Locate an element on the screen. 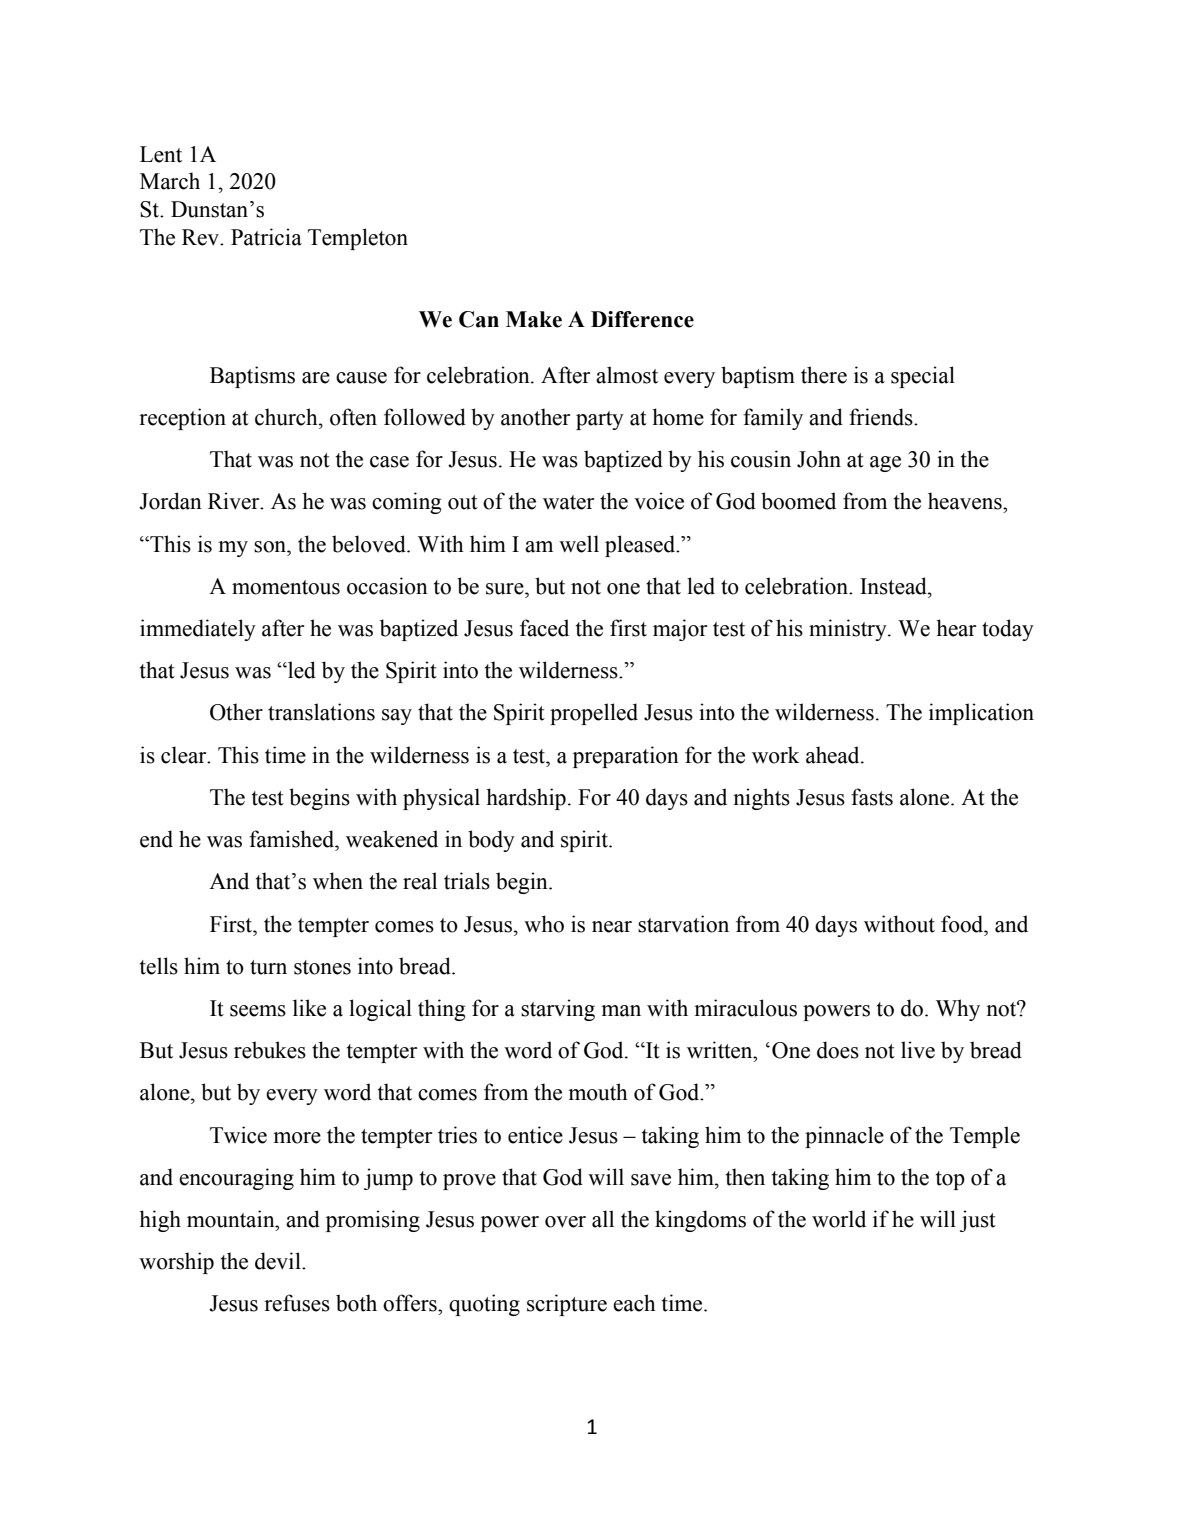 This screenshot has width=1187, height=1537. food is located at coordinates (963, 924).
